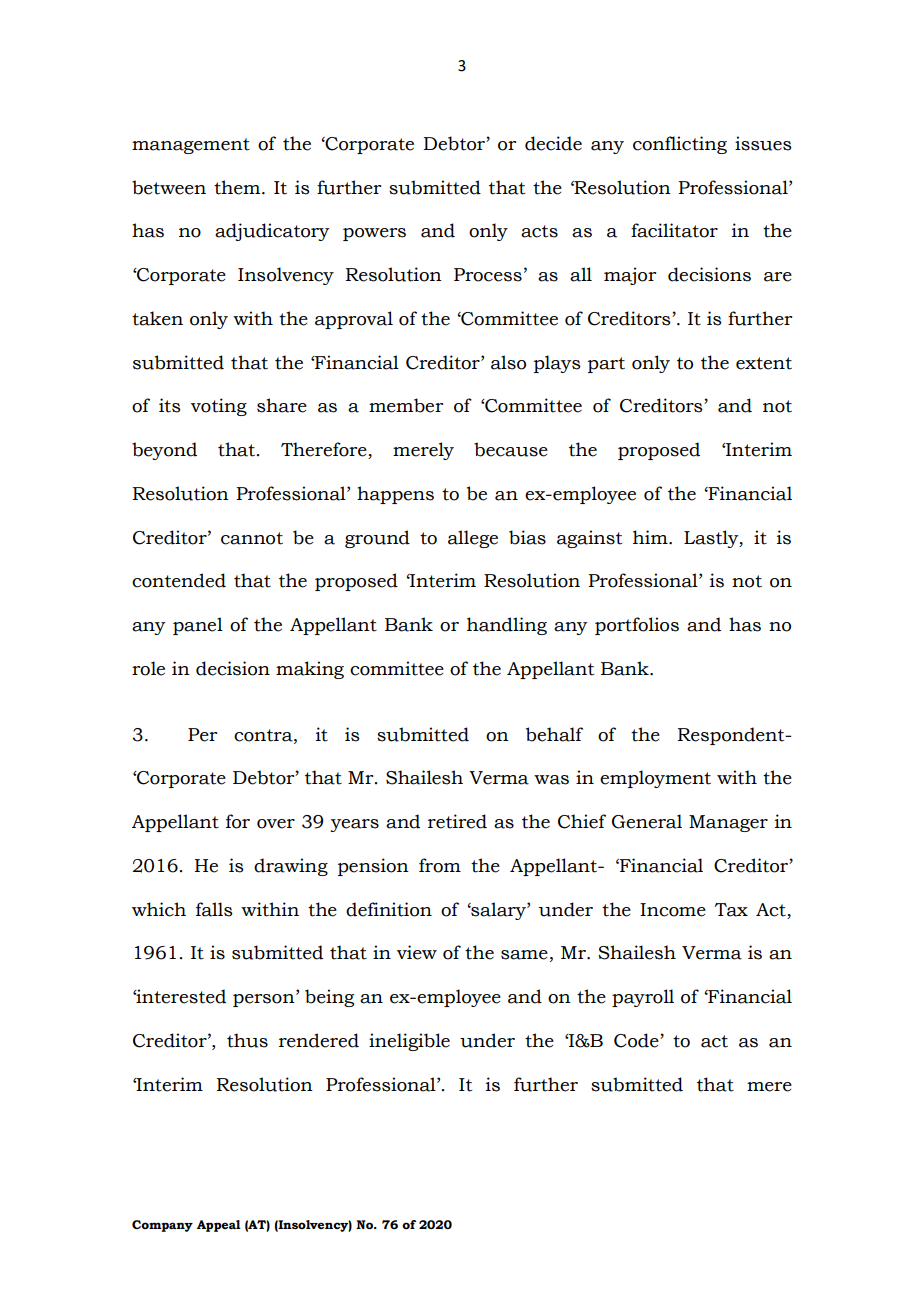  Describe the element at coordinates (198, 626) in the screenshot. I see `panel` at that location.
